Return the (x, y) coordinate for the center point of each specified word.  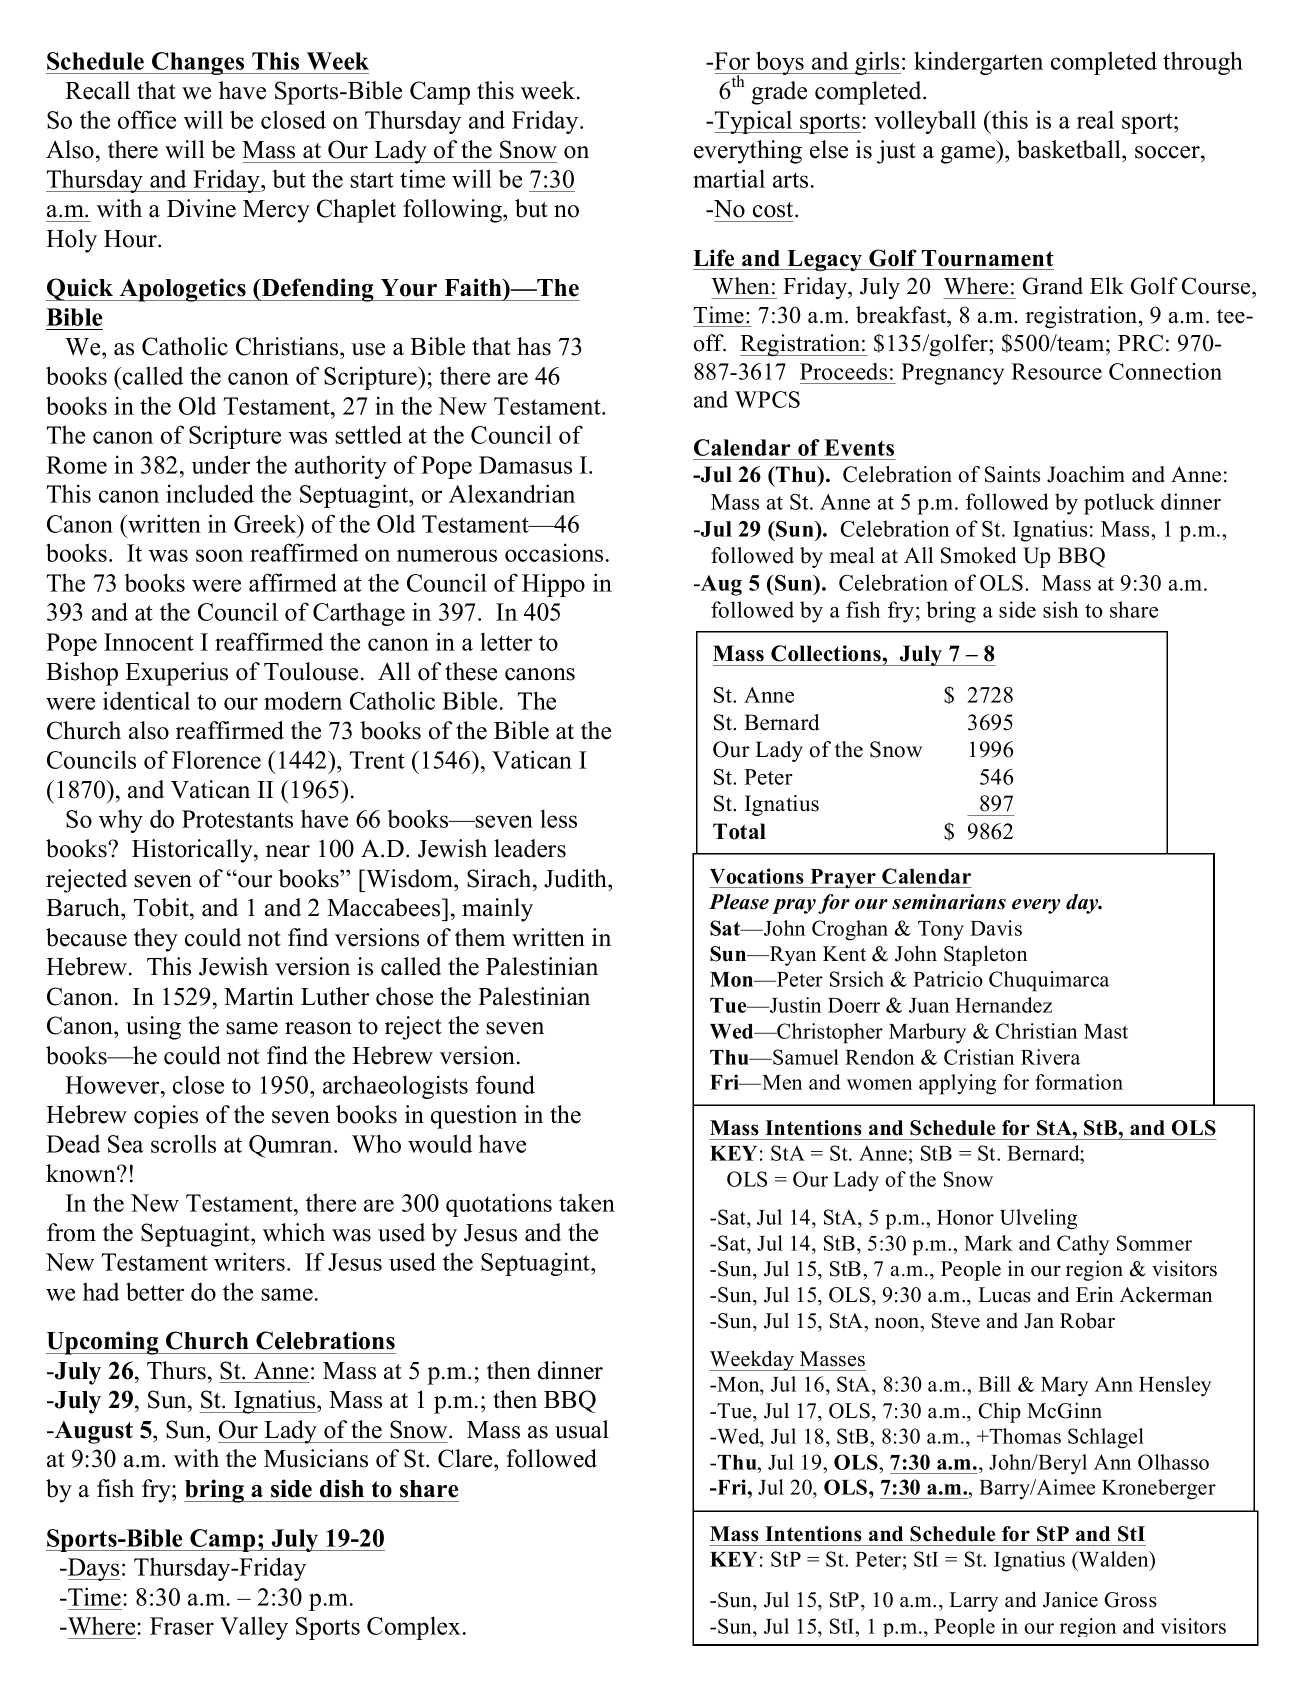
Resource (1056, 371)
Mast (1106, 1031)
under (220, 464)
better (155, 1291)
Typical (754, 122)
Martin (259, 996)
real (1095, 119)
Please (739, 902)
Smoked (978, 555)
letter (506, 641)
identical (146, 700)
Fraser (182, 1626)
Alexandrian (512, 493)
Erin (1094, 1294)
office (147, 119)
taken (587, 1202)
